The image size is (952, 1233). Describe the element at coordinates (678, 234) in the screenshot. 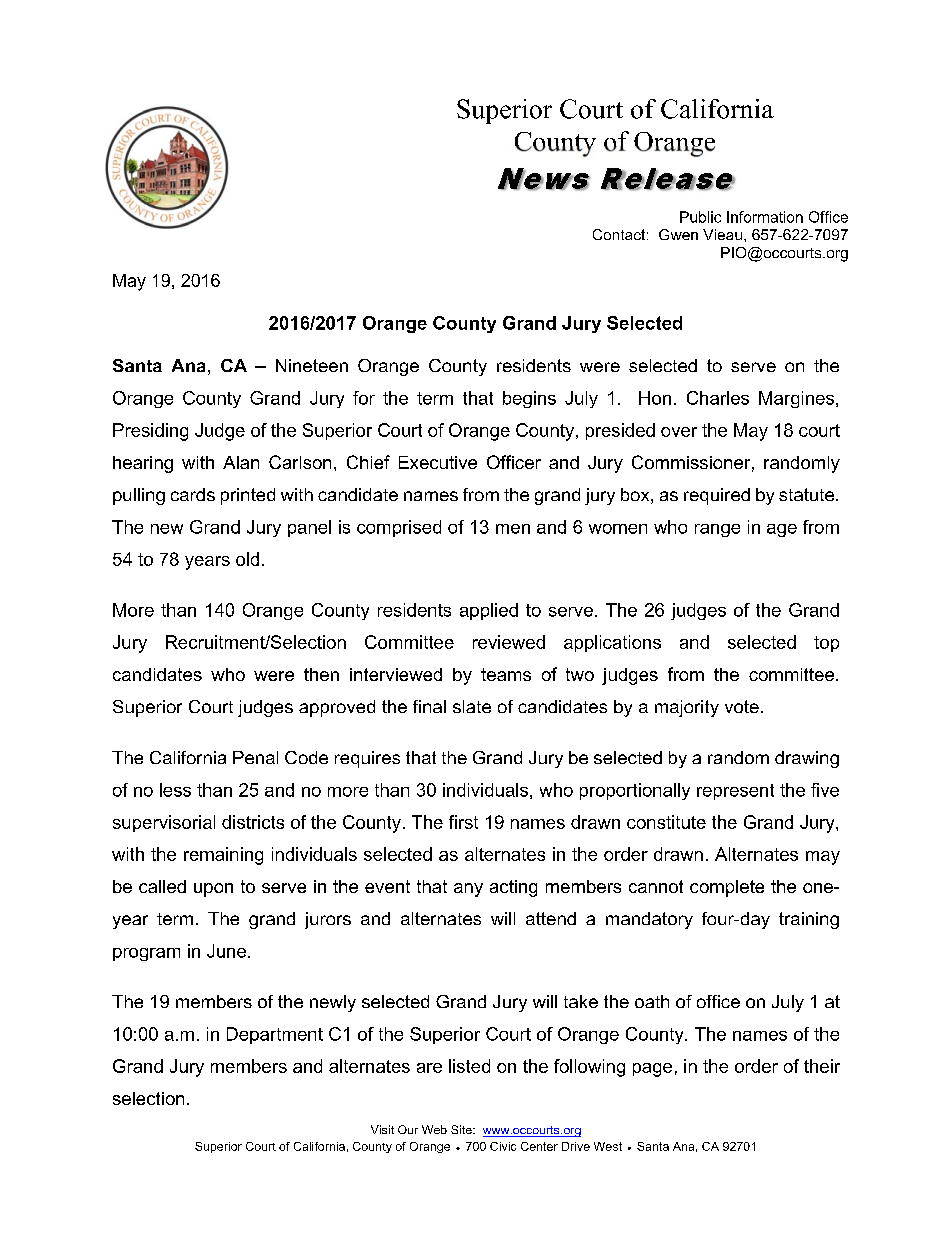

I see `Gwen` at that location.
